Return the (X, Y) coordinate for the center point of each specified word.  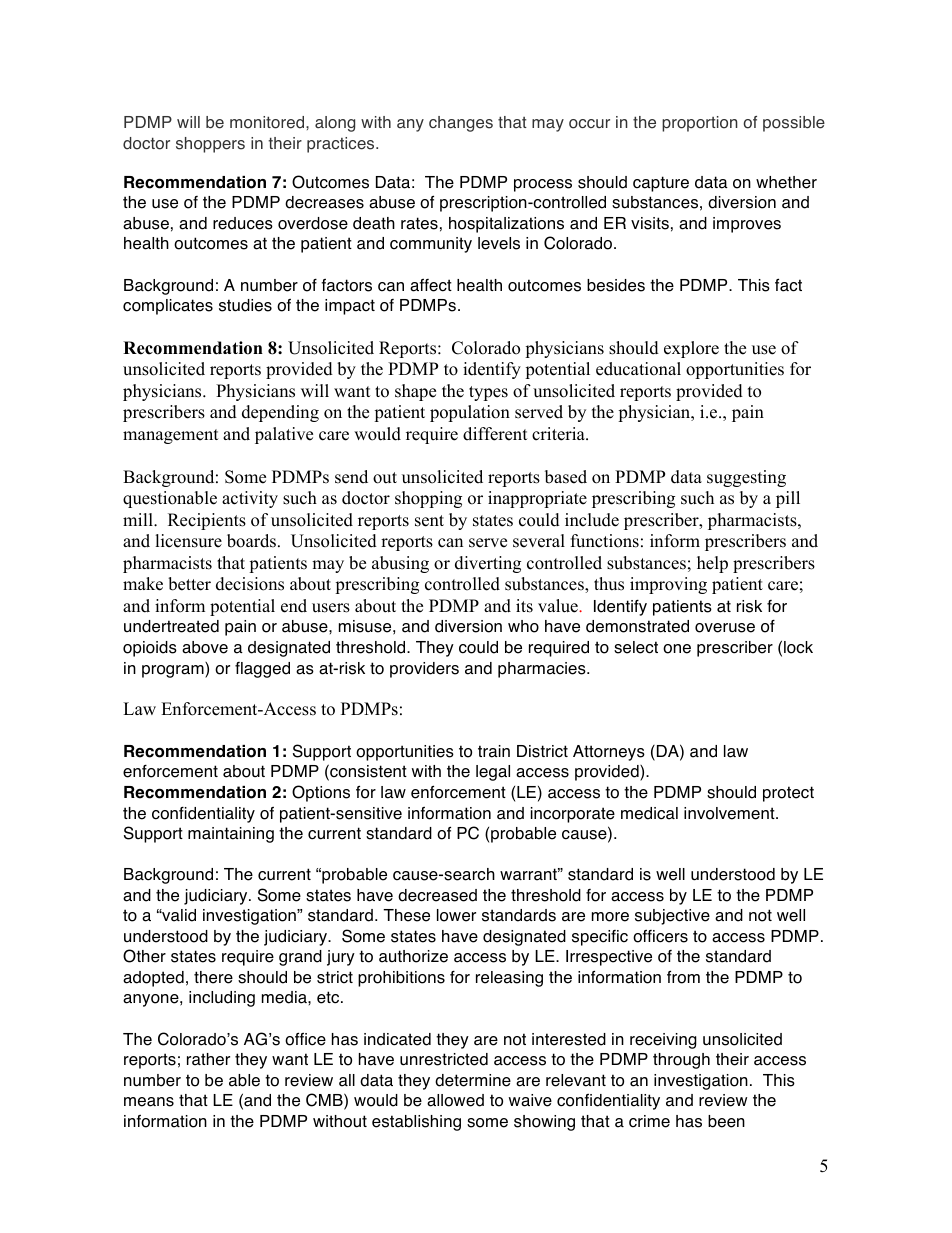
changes (461, 124)
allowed (455, 1100)
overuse (725, 628)
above (205, 647)
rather (208, 1059)
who (523, 626)
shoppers (210, 145)
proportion (700, 124)
